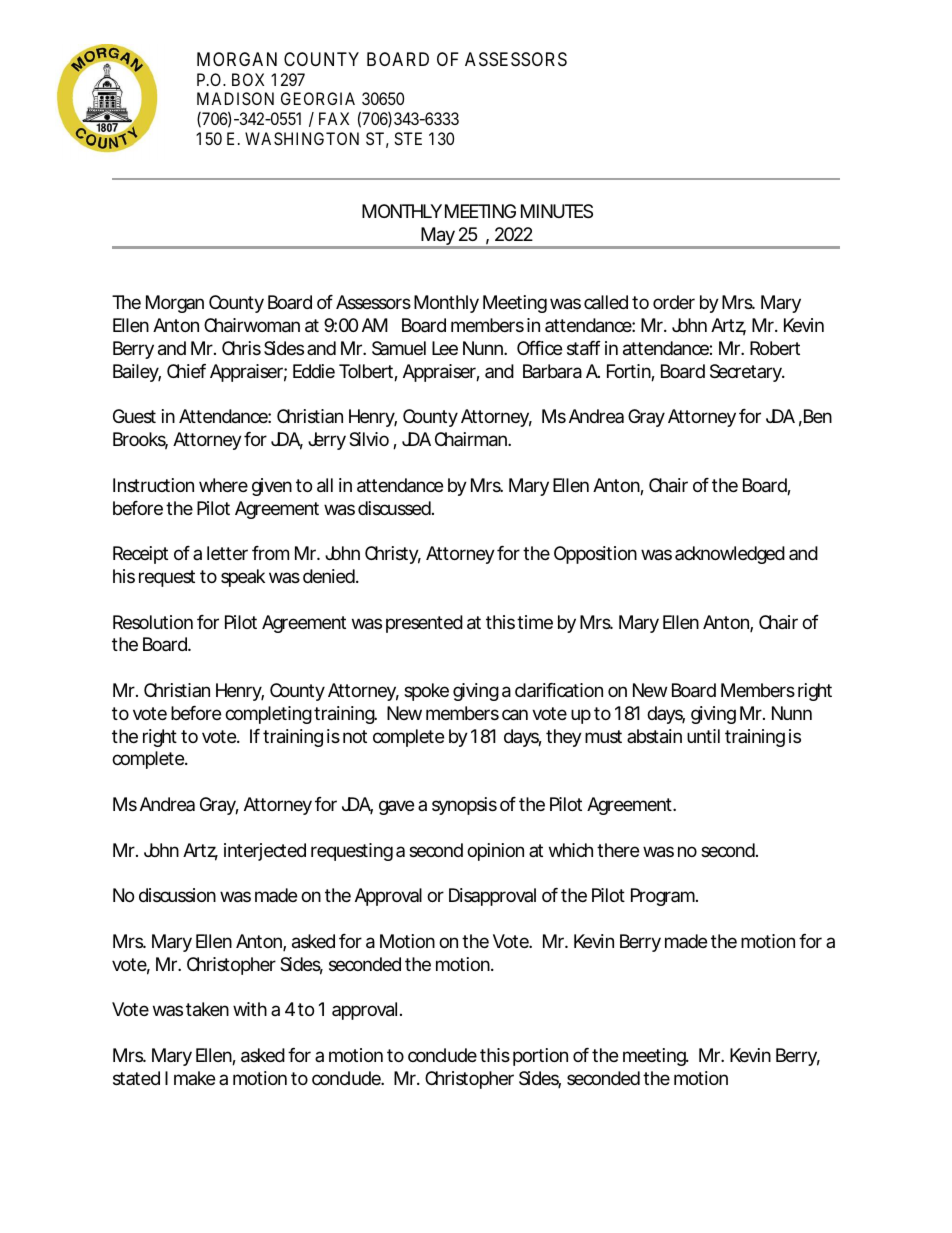 This image has width=952, height=1233. Describe the element at coordinates (730, 555) in the image. I see `acknowledged` at that location.
